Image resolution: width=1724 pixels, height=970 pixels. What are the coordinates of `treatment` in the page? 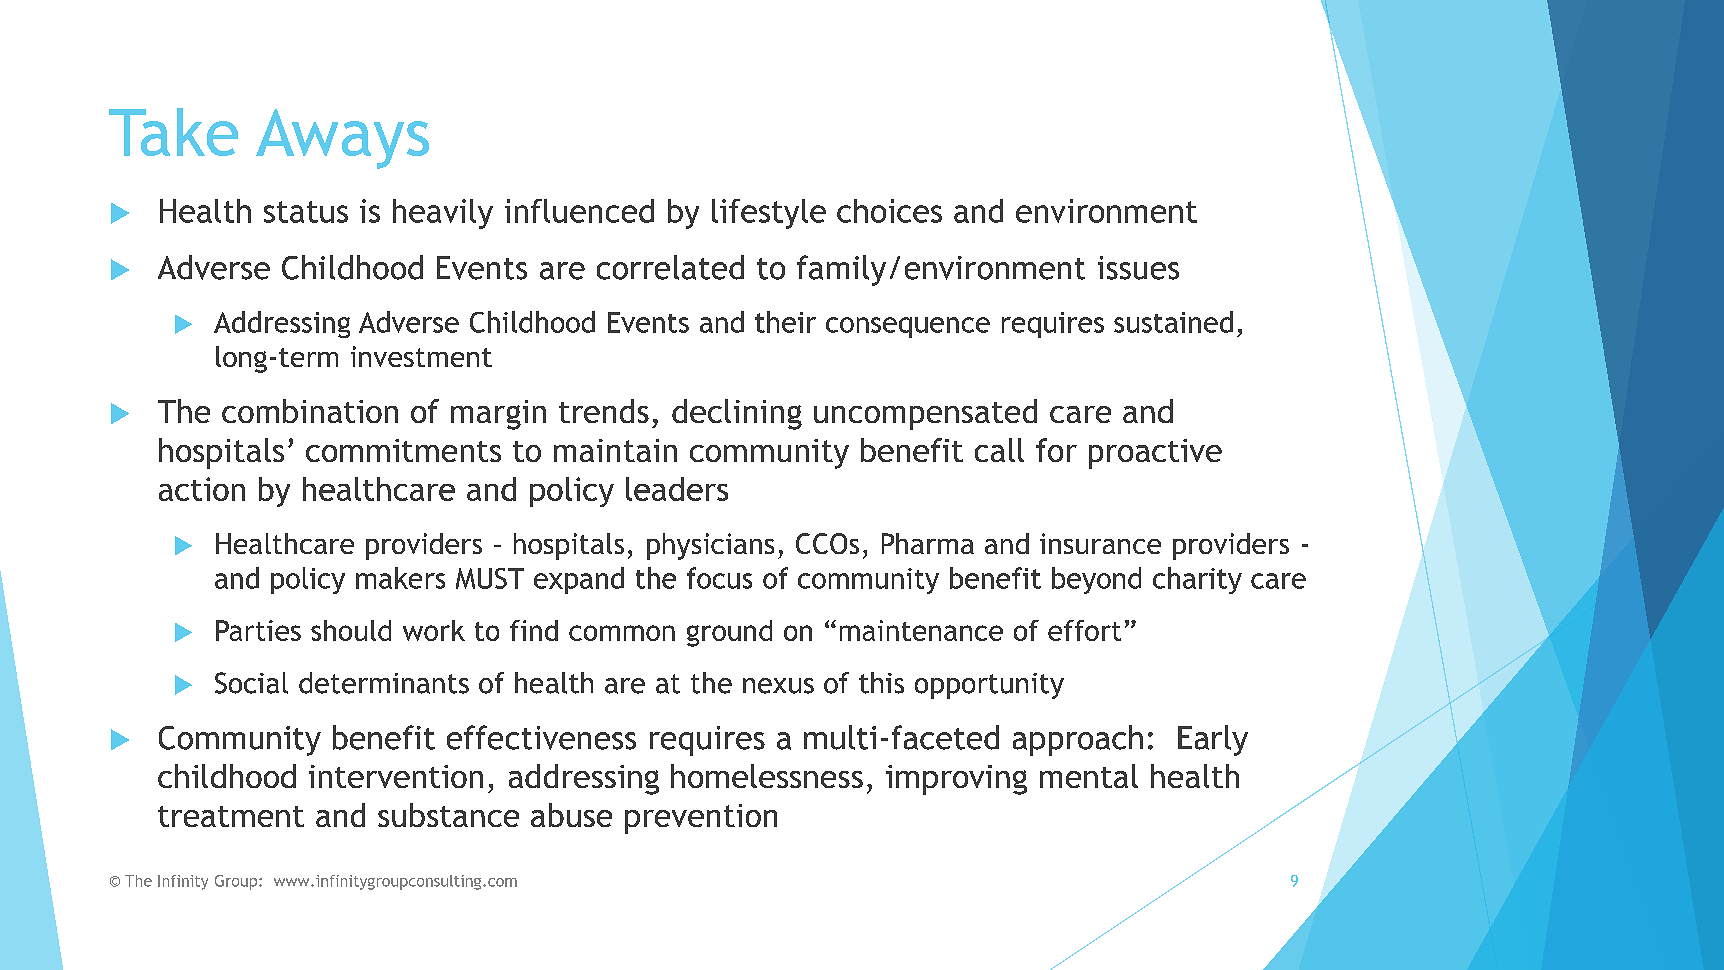 It's located at (231, 816).
